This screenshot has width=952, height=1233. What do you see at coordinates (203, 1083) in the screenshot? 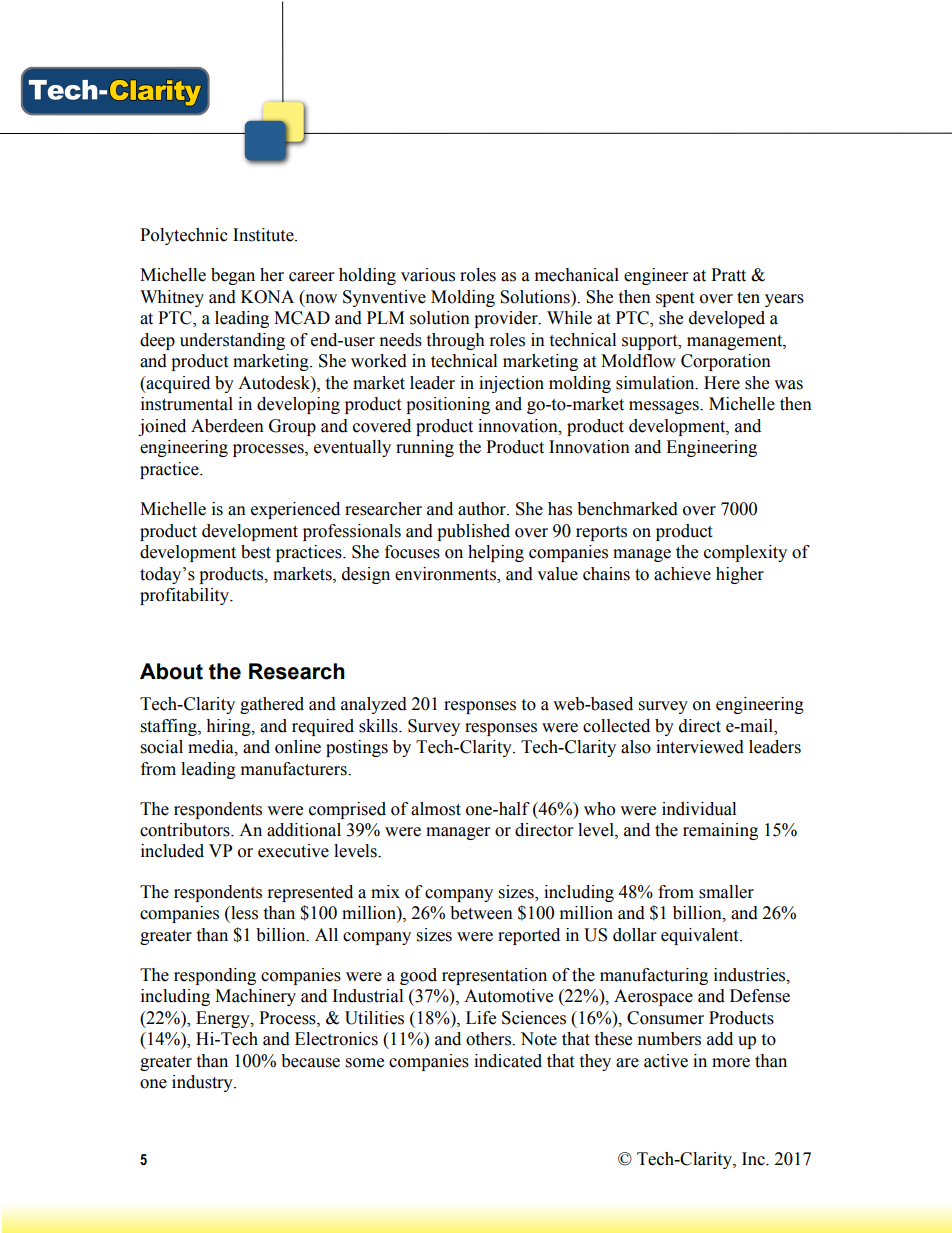
I see `industry` at bounding box center [203, 1083].
